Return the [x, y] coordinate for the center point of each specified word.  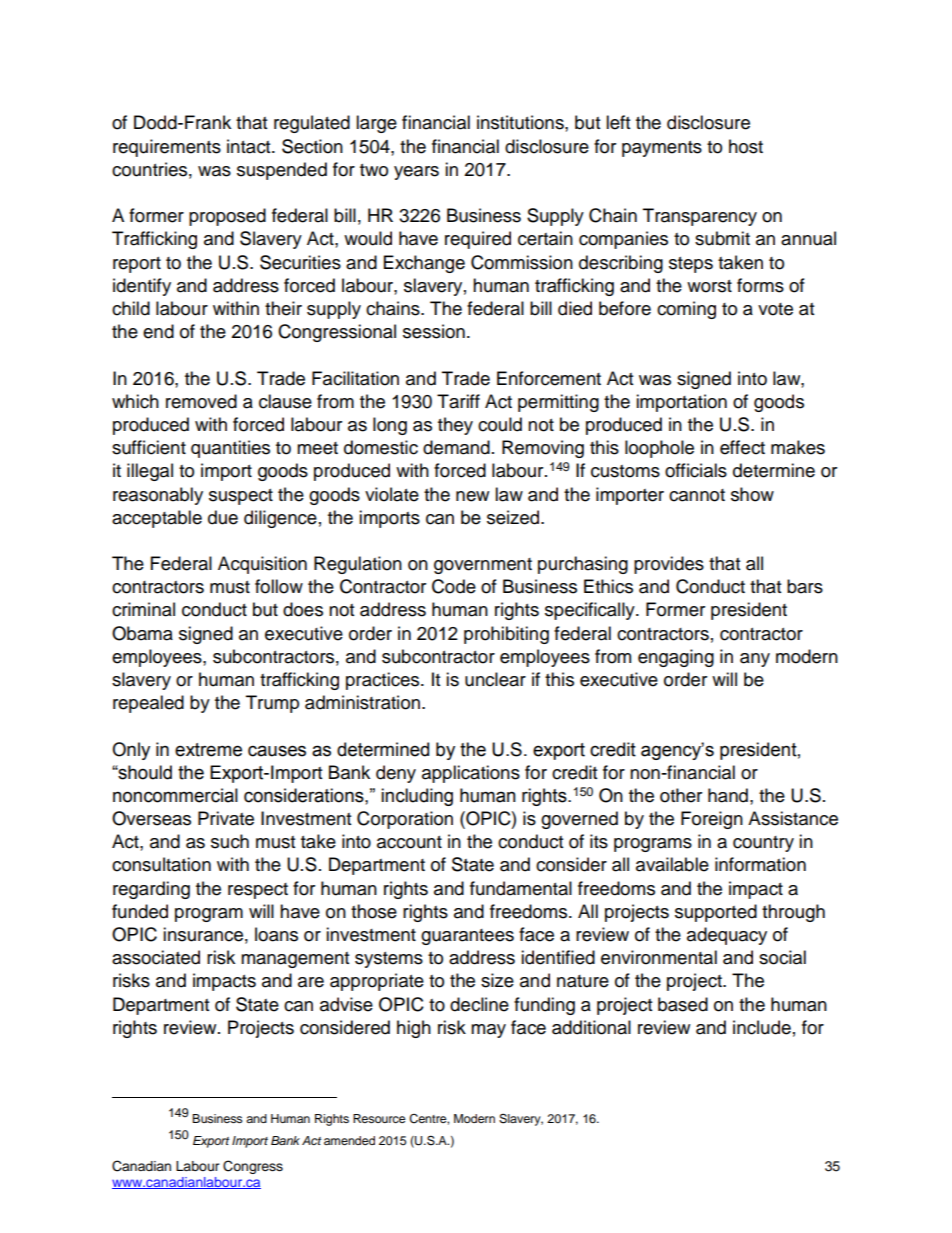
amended [349, 1140]
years [416, 173]
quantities [230, 449]
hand [728, 795]
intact [250, 146]
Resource [379, 1118]
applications [471, 774]
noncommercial [175, 795]
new [472, 496]
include [762, 1027]
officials [696, 470]
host [746, 146]
